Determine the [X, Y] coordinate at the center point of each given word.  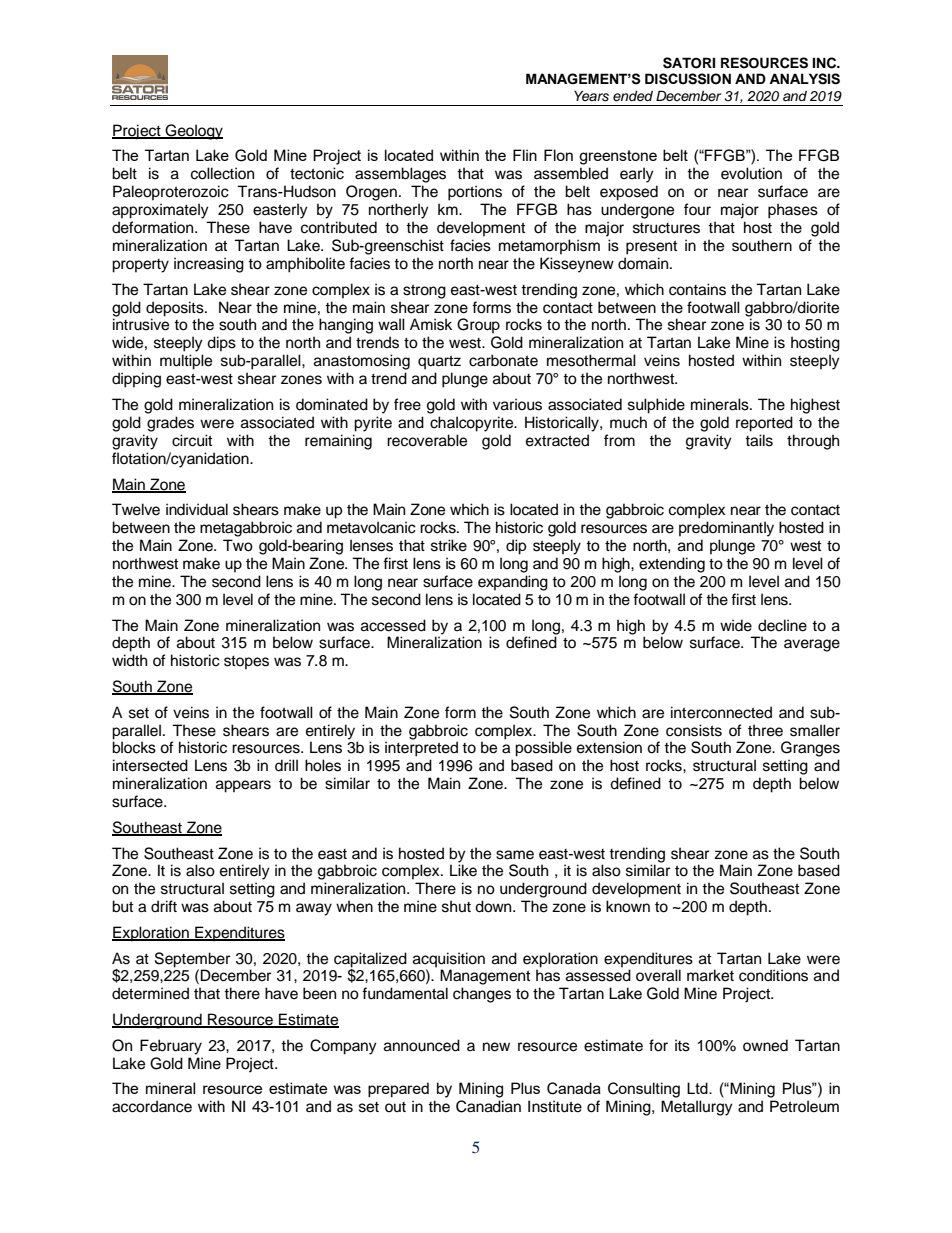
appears [243, 786]
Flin [525, 155]
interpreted [421, 749]
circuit [192, 440]
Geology [193, 132]
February [171, 1047]
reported [764, 424]
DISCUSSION [688, 79]
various [517, 404]
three [765, 730]
